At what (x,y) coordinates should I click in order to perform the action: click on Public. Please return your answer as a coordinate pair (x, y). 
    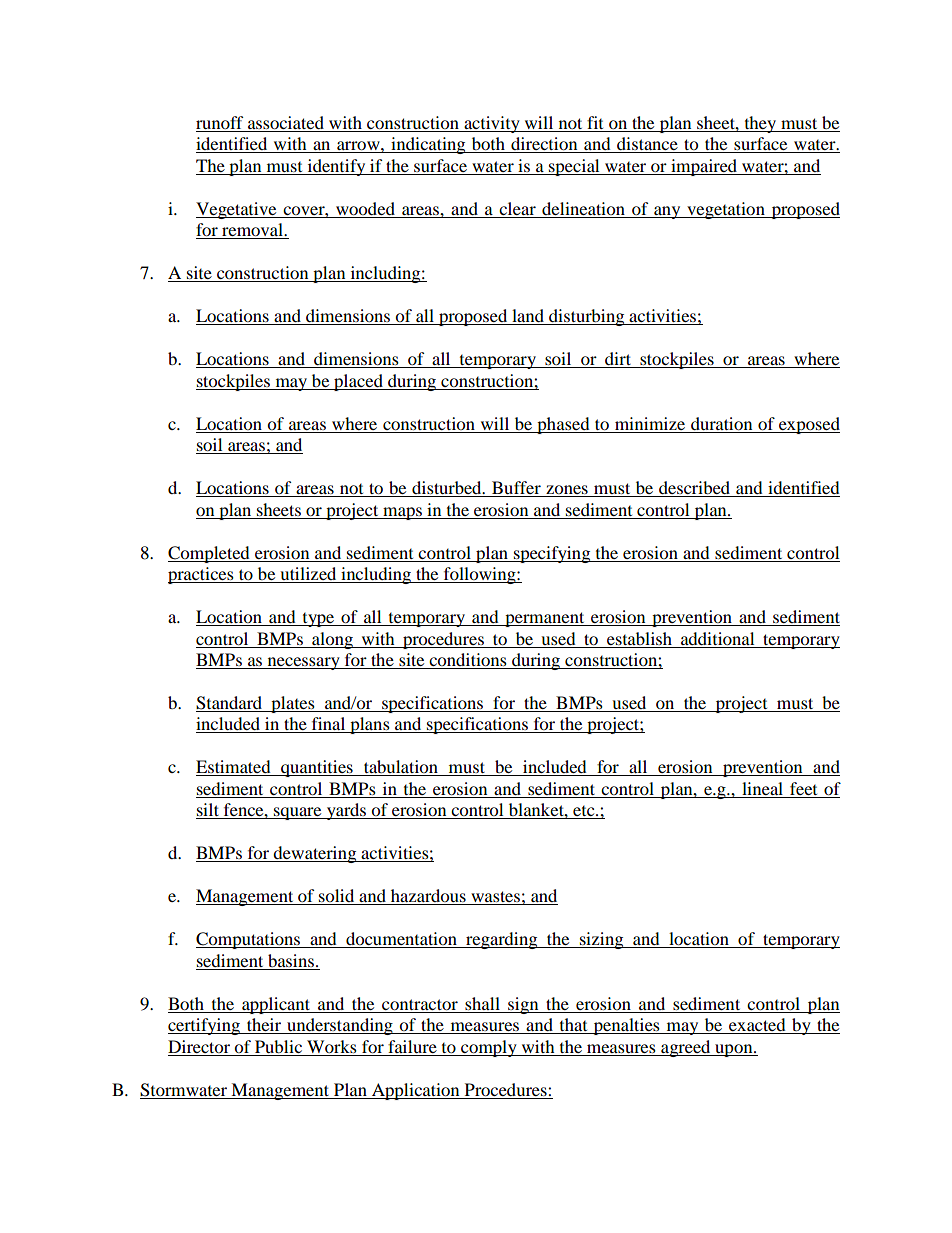
    Looking at the image, I should click on (278, 1046).
